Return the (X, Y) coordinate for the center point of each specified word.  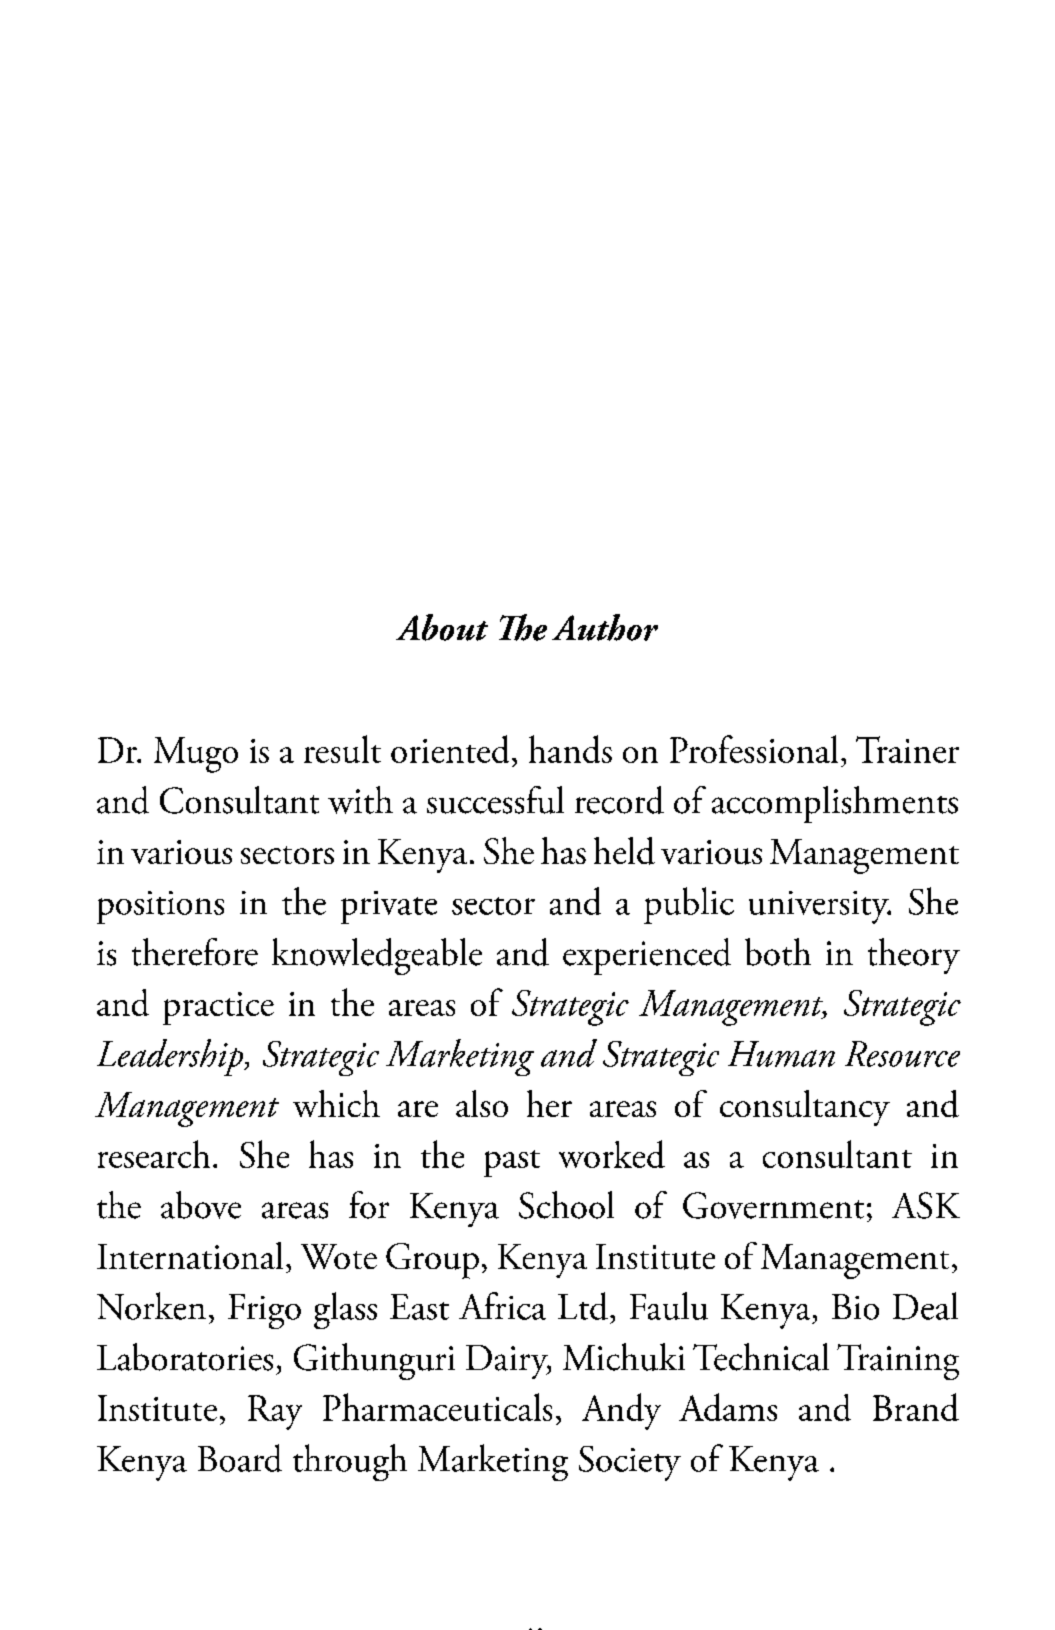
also (482, 1103)
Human (781, 1054)
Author (605, 627)
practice (218, 1008)
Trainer (907, 749)
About (442, 627)
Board (240, 1458)
